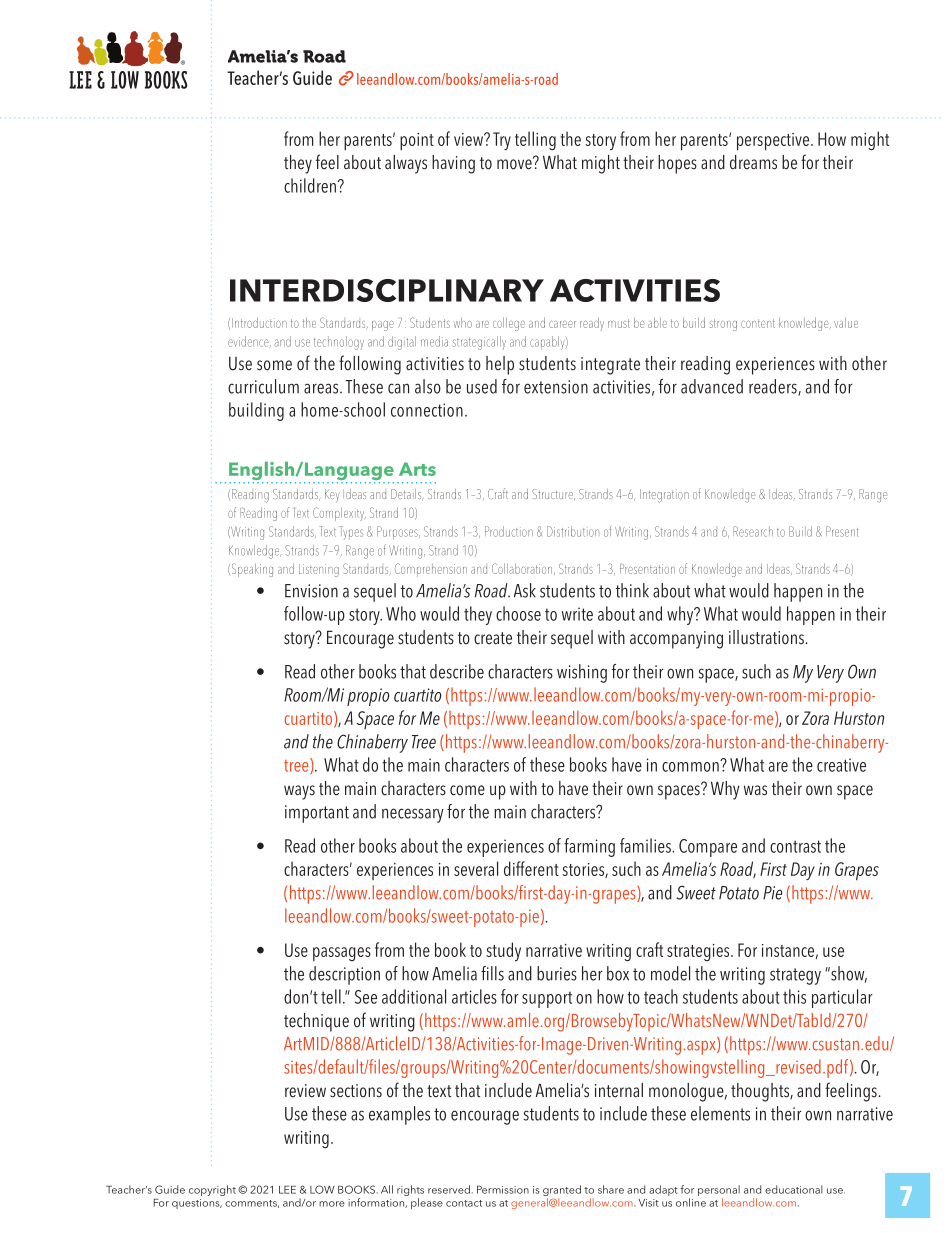 The width and height of the screenshot is (952, 1233). What do you see at coordinates (753, 531) in the screenshot?
I see `Research` at bounding box center [753, 531].
